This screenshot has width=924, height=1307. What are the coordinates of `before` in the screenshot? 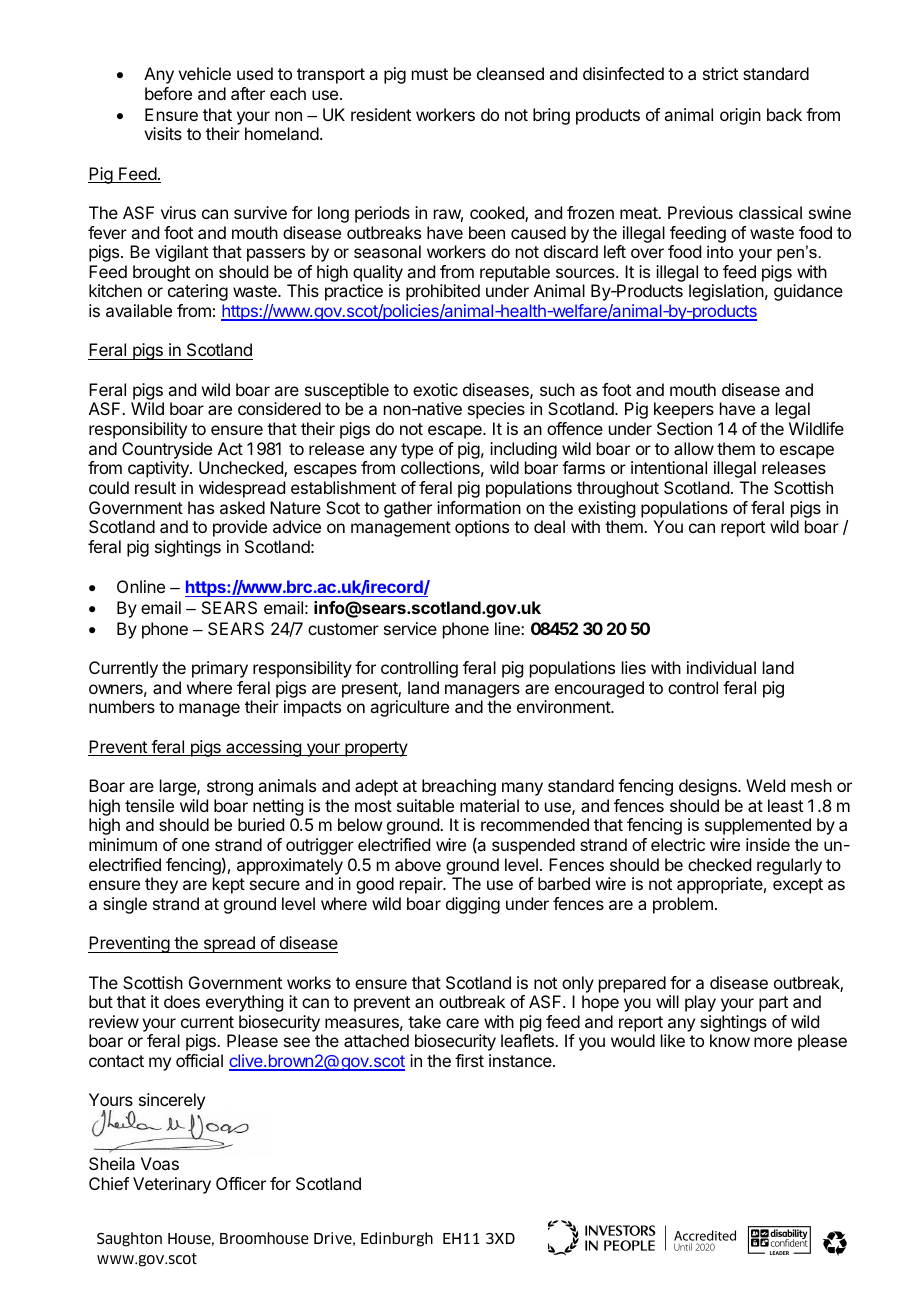 It's located at (168, 93).
